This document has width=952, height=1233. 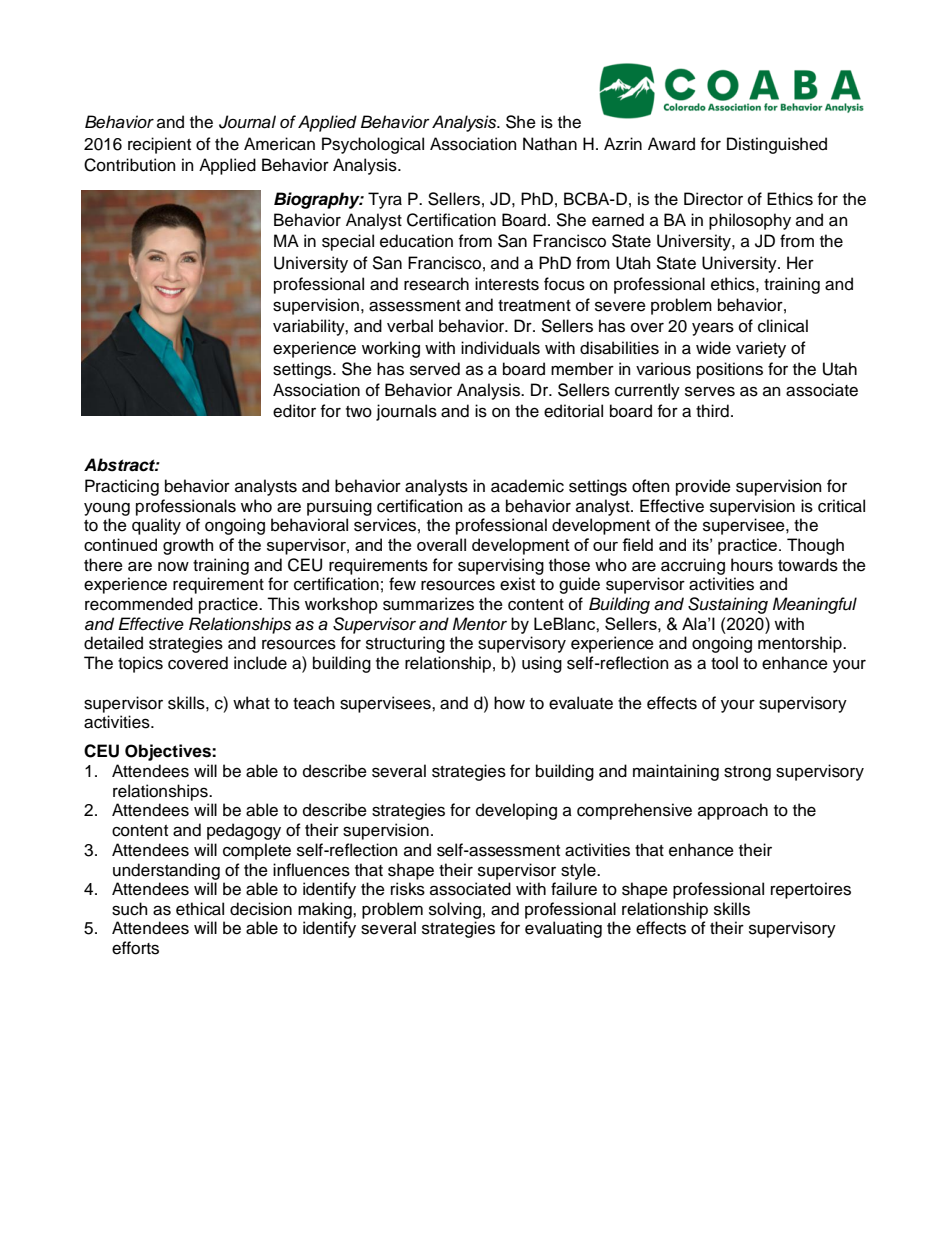 I want to click on recipient, so click(x=159, y=145).
